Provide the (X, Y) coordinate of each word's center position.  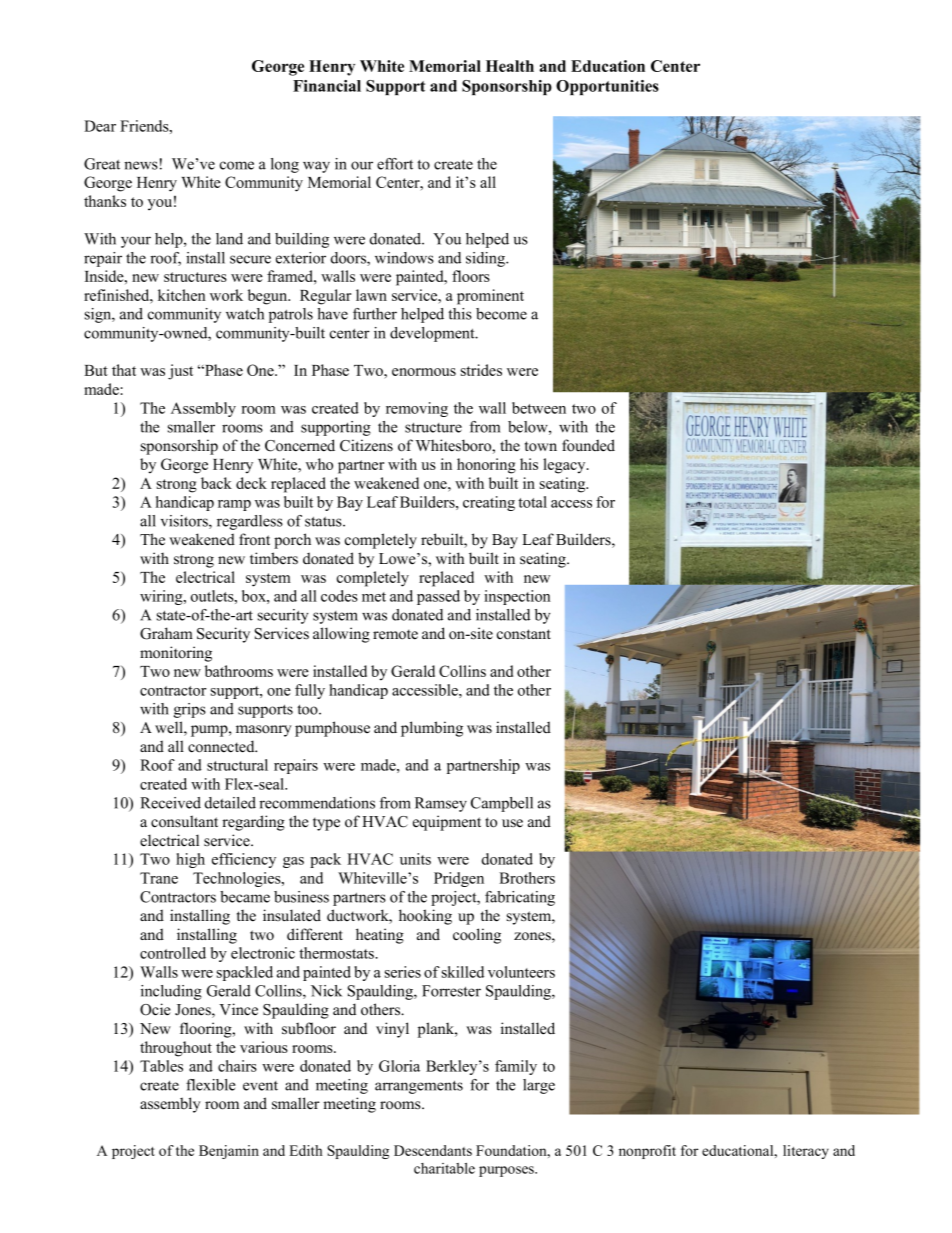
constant (524, 634)
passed (438, 597)
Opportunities (607, 87)
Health (510, 66)
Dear (100, 126)
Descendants (433, 1150)
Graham (166, 633)
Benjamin (229, 1152)
